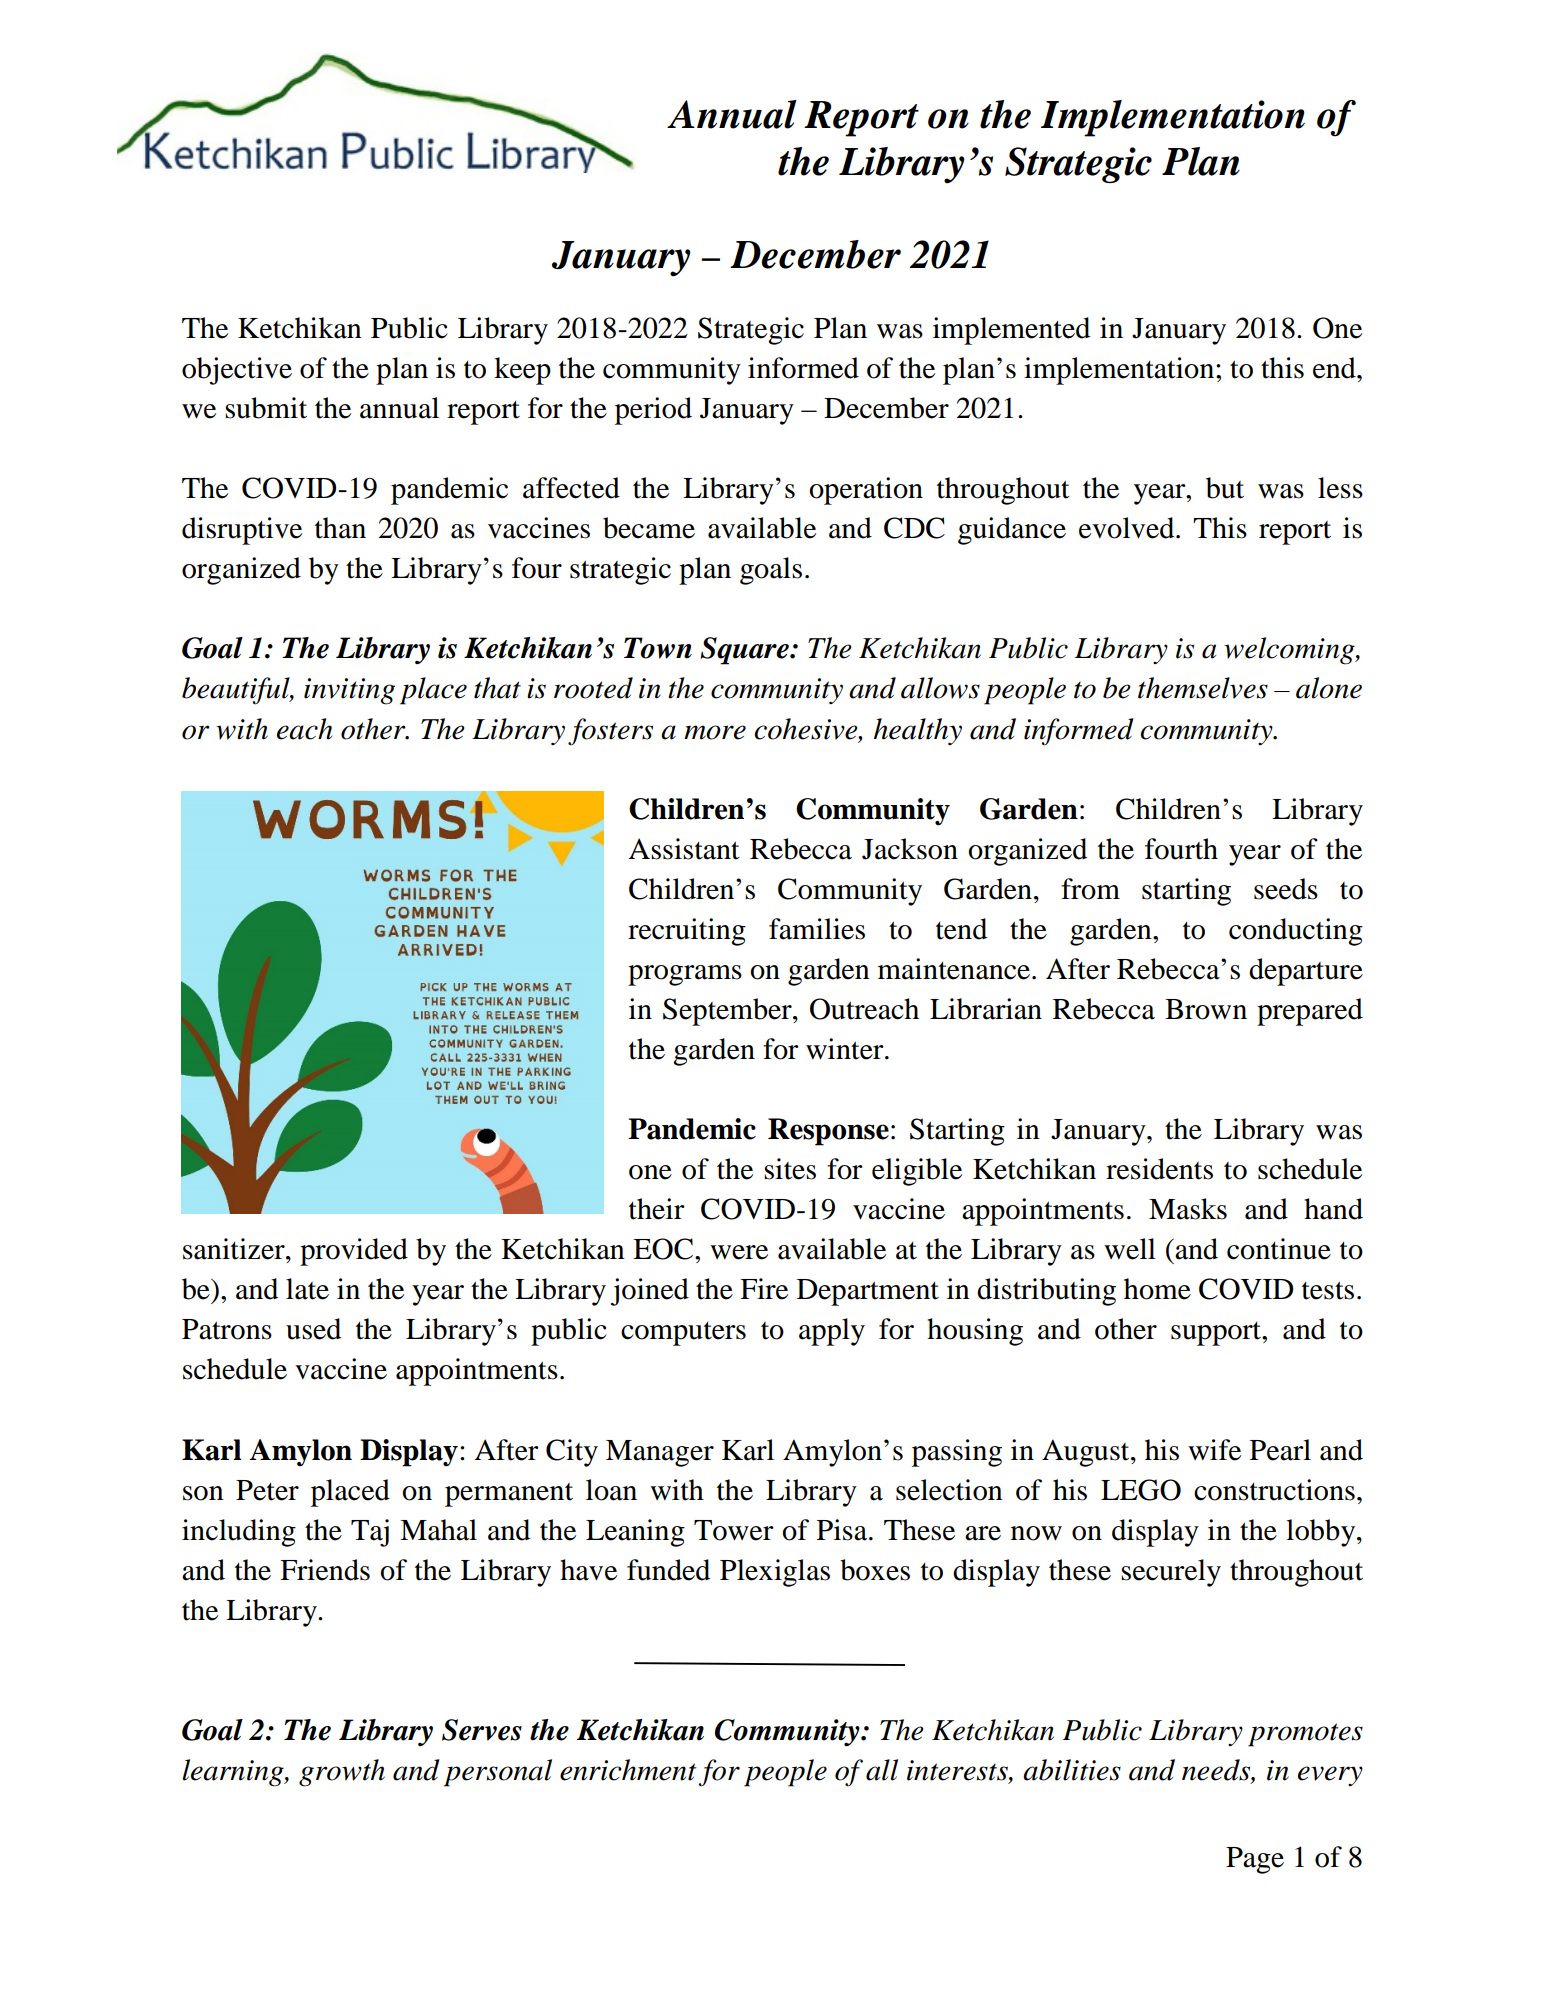  What do you see at coordinates (342, 1773) in the screenshot?
I see `growth` at bounding box center [342, 1773].
